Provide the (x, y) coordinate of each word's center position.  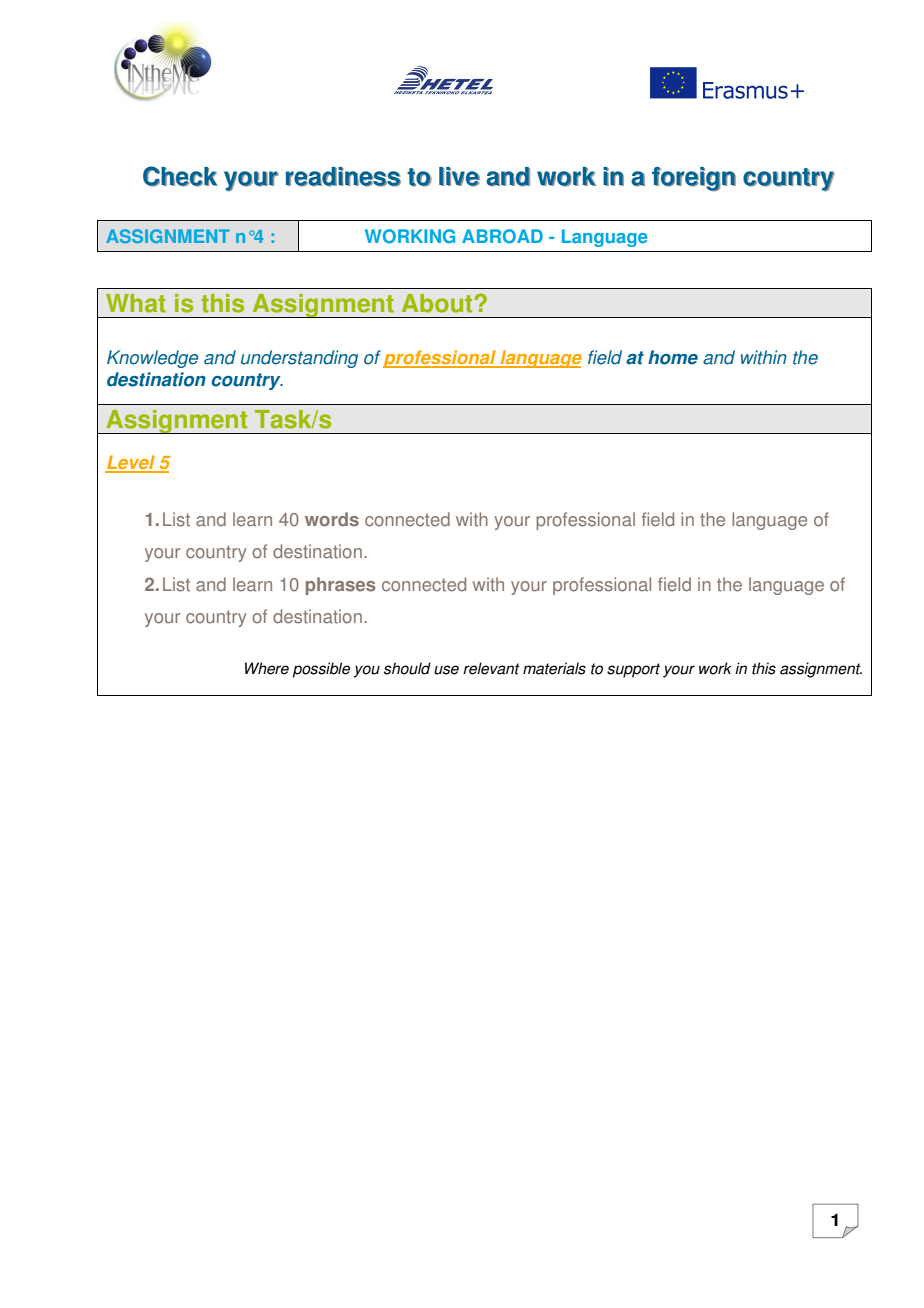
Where (267, 668)
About (437, 303)
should (407, 668)
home (673, 357)
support (633, 670)
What (136, 303)
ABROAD (502, 236)
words (332, 519)
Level (131, 463)
